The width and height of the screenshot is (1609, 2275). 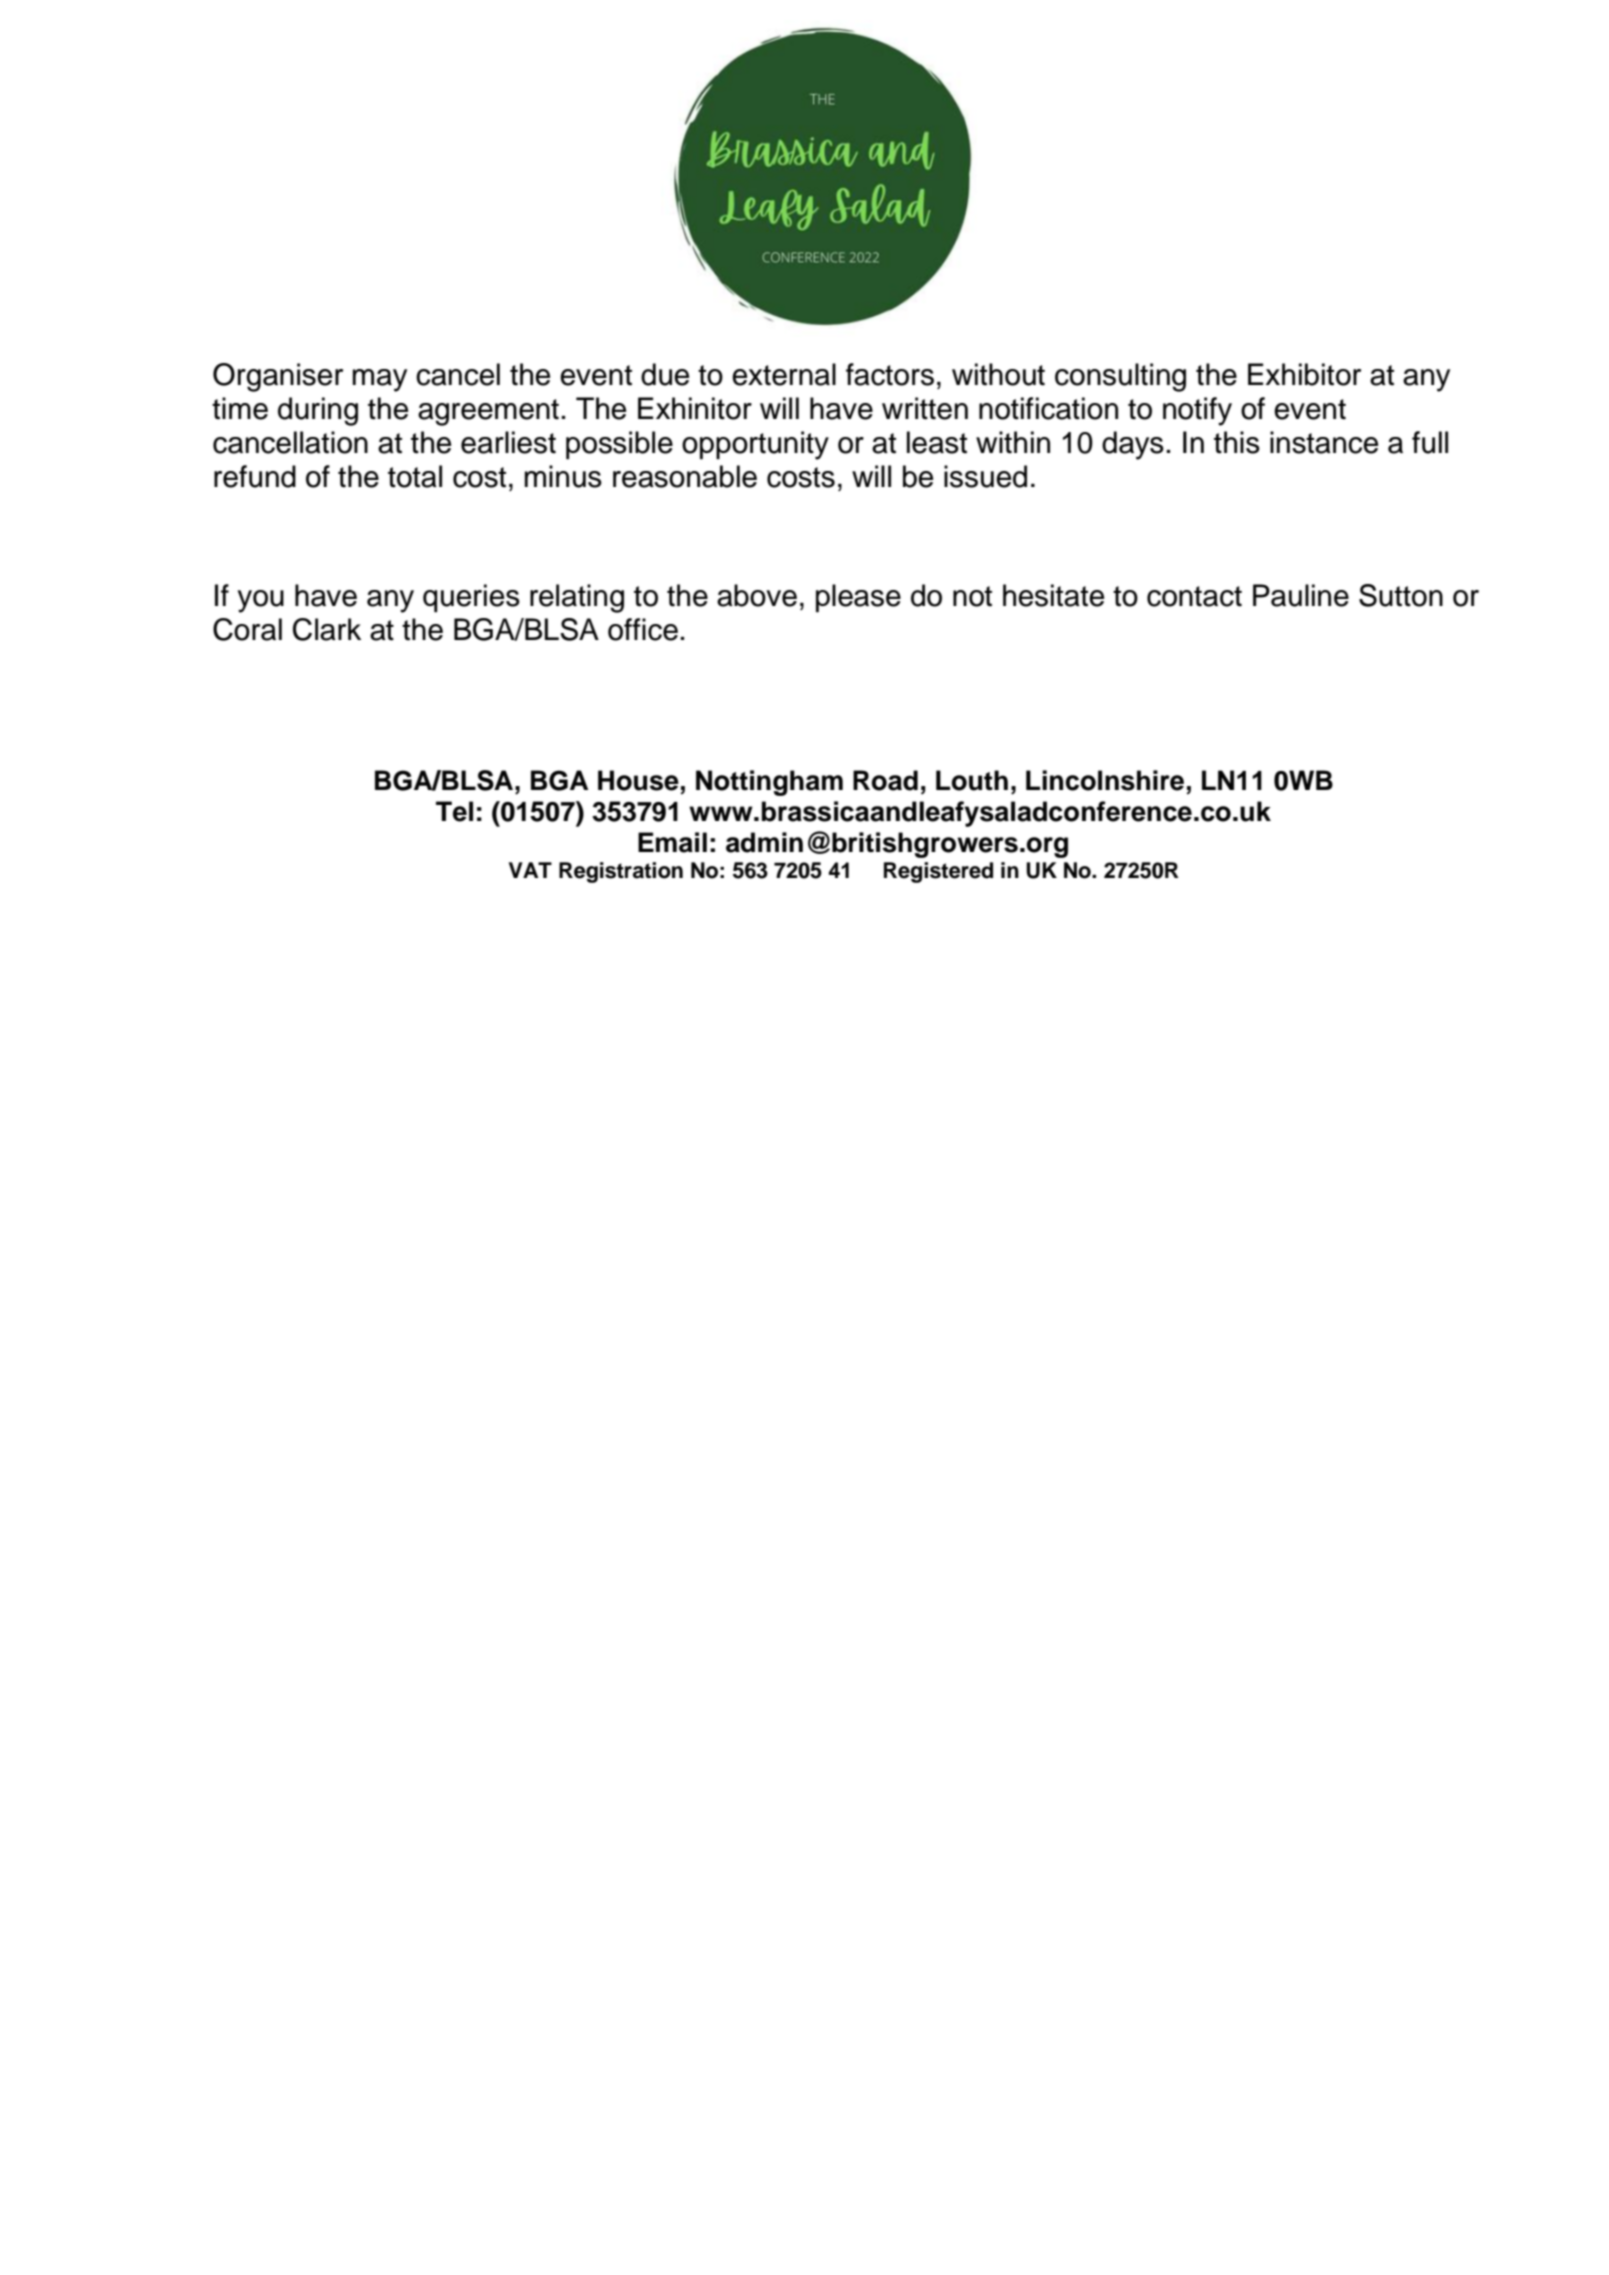 What do you see at coordinates (380, 380) in the screenshot?
I see `may` at bounding box center [380, 380].
